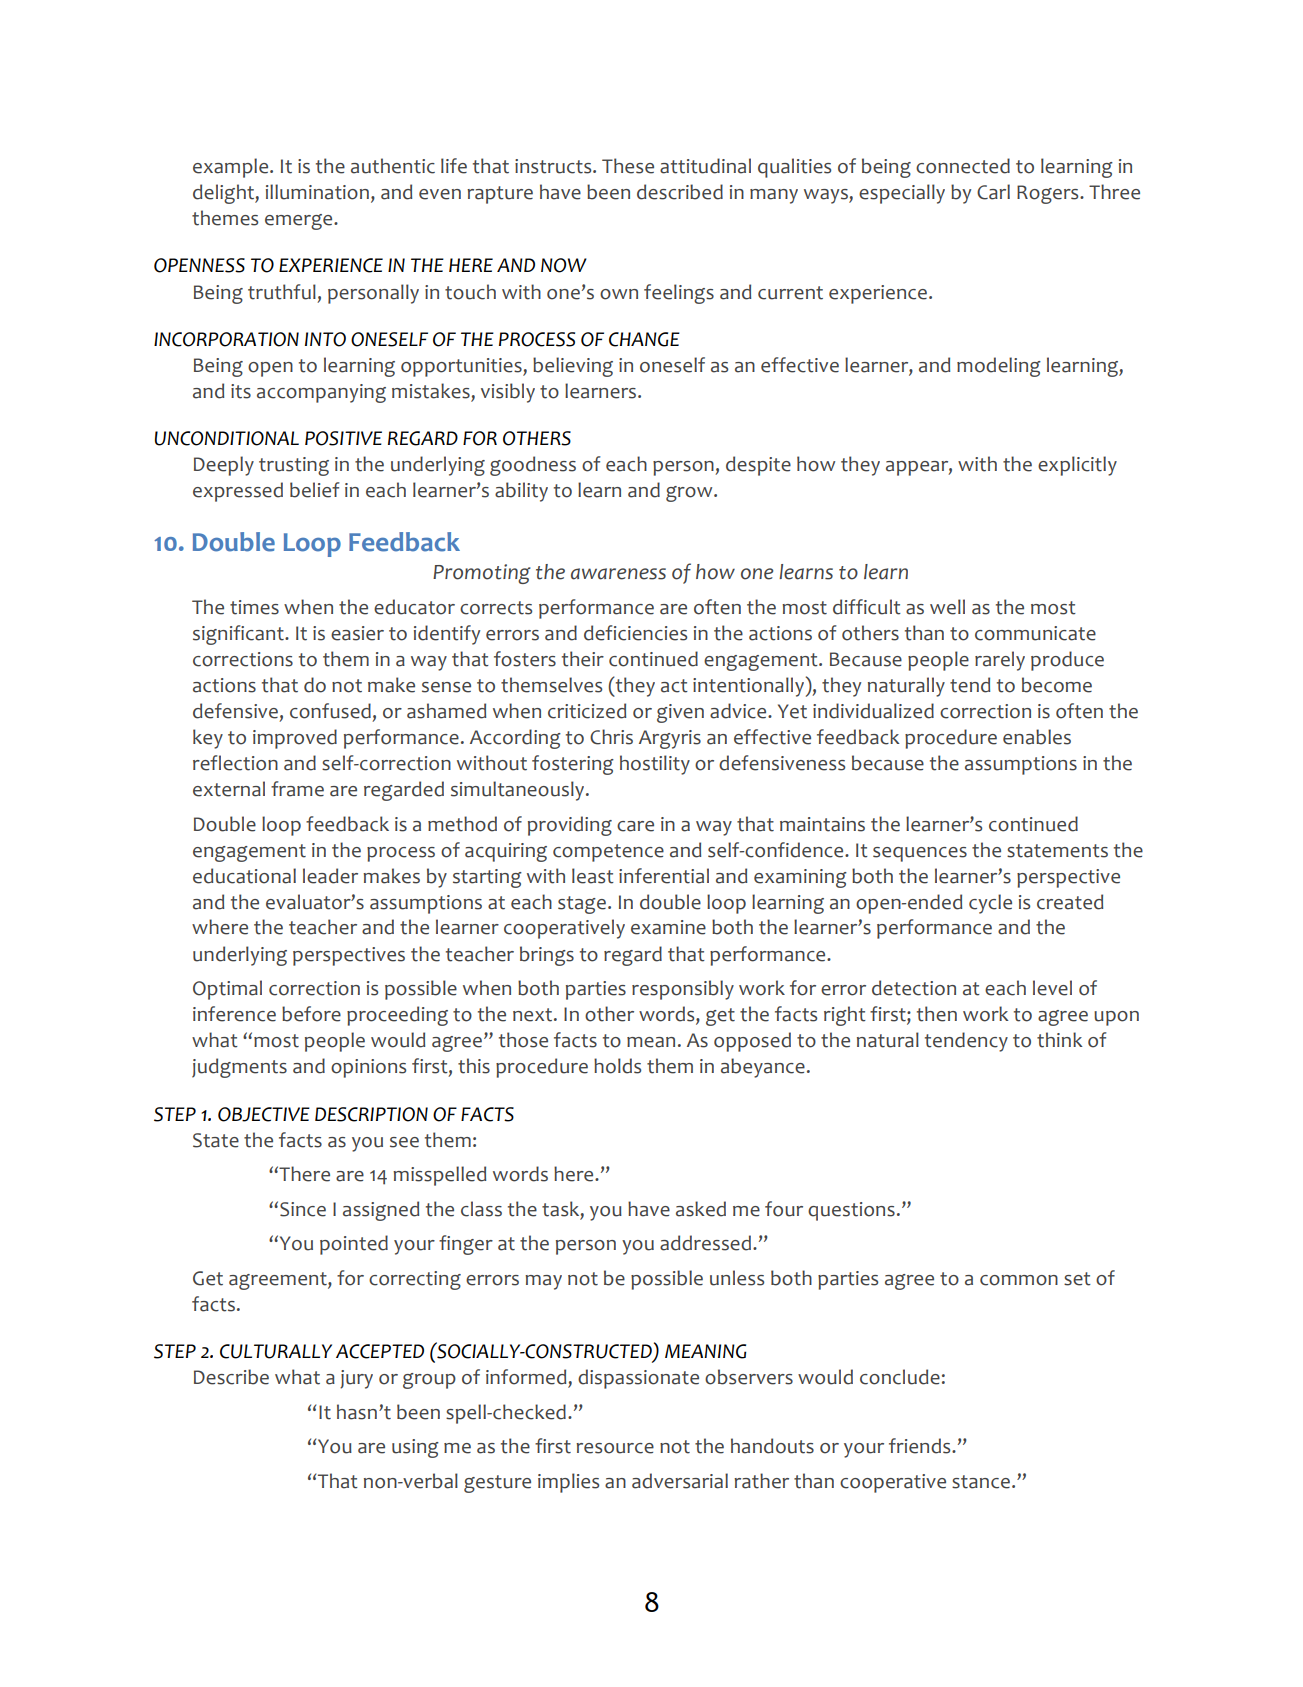 The height and width of the document is (1687, 1303). Describe the element at coordinates (356, 1379) in the document. I see `jury` at that location.
